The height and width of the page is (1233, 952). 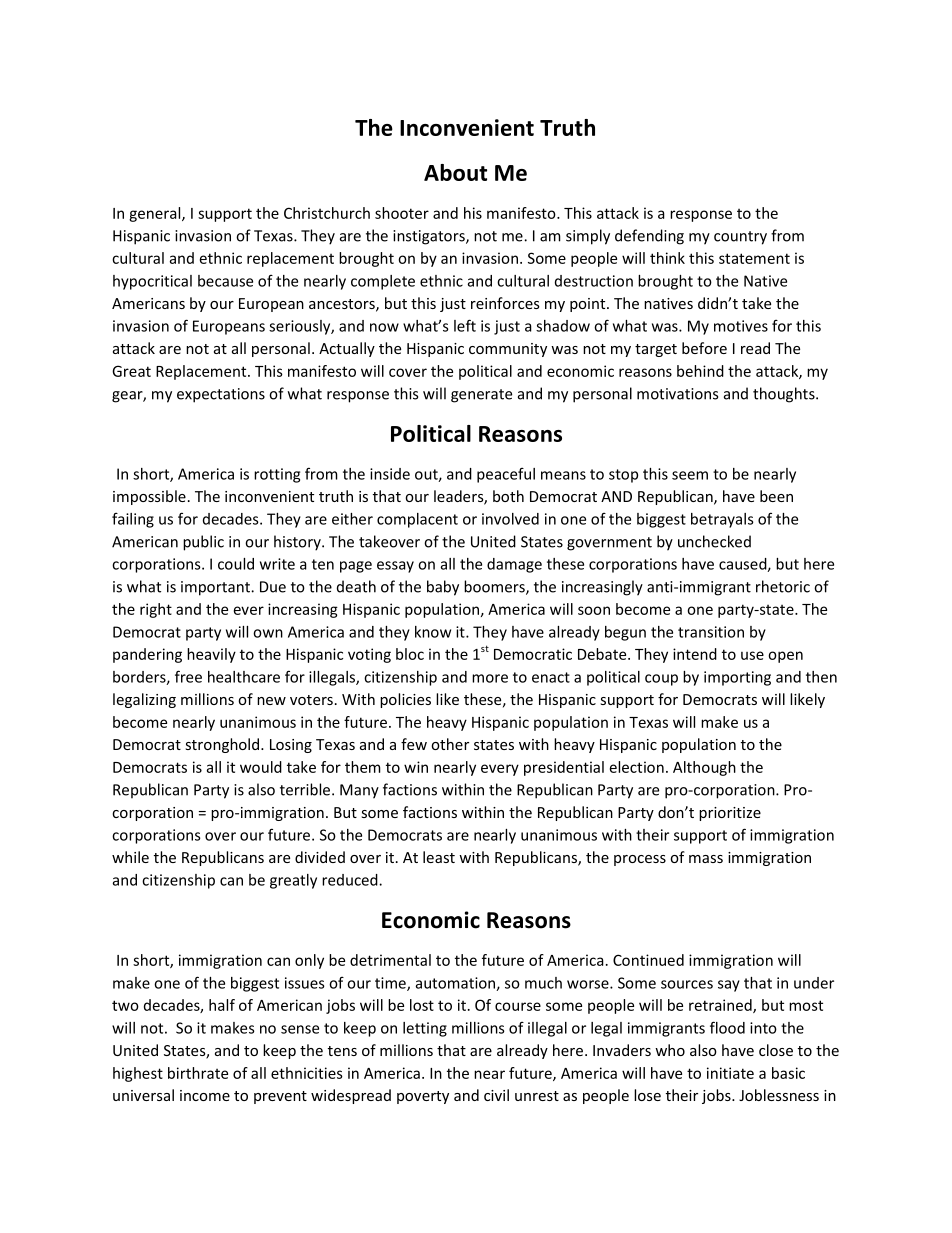 What do you see at coordinates (496, 1095) in the page?
I see `civil` at bounding box center [496, 1095].
